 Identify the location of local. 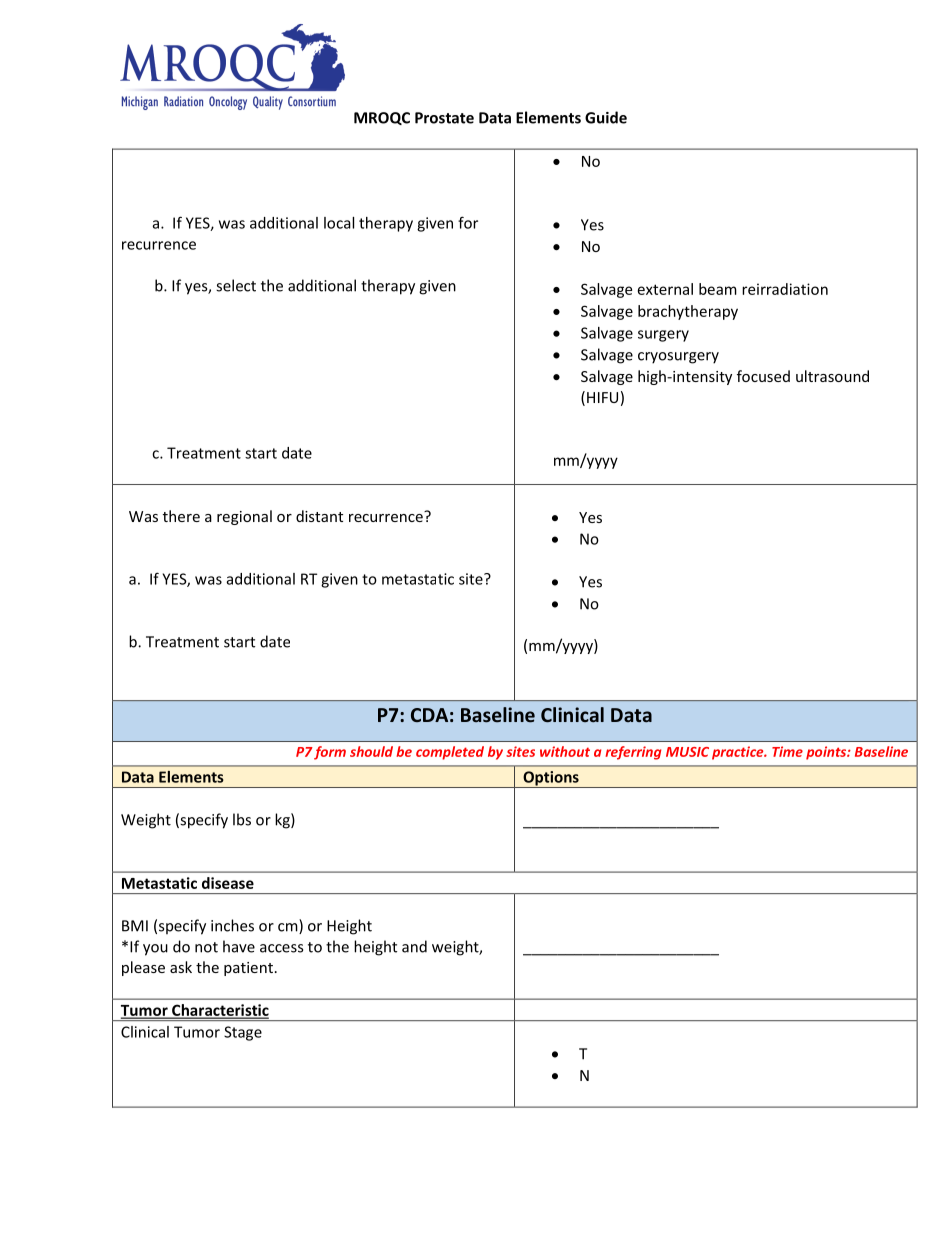
(339, 223).
